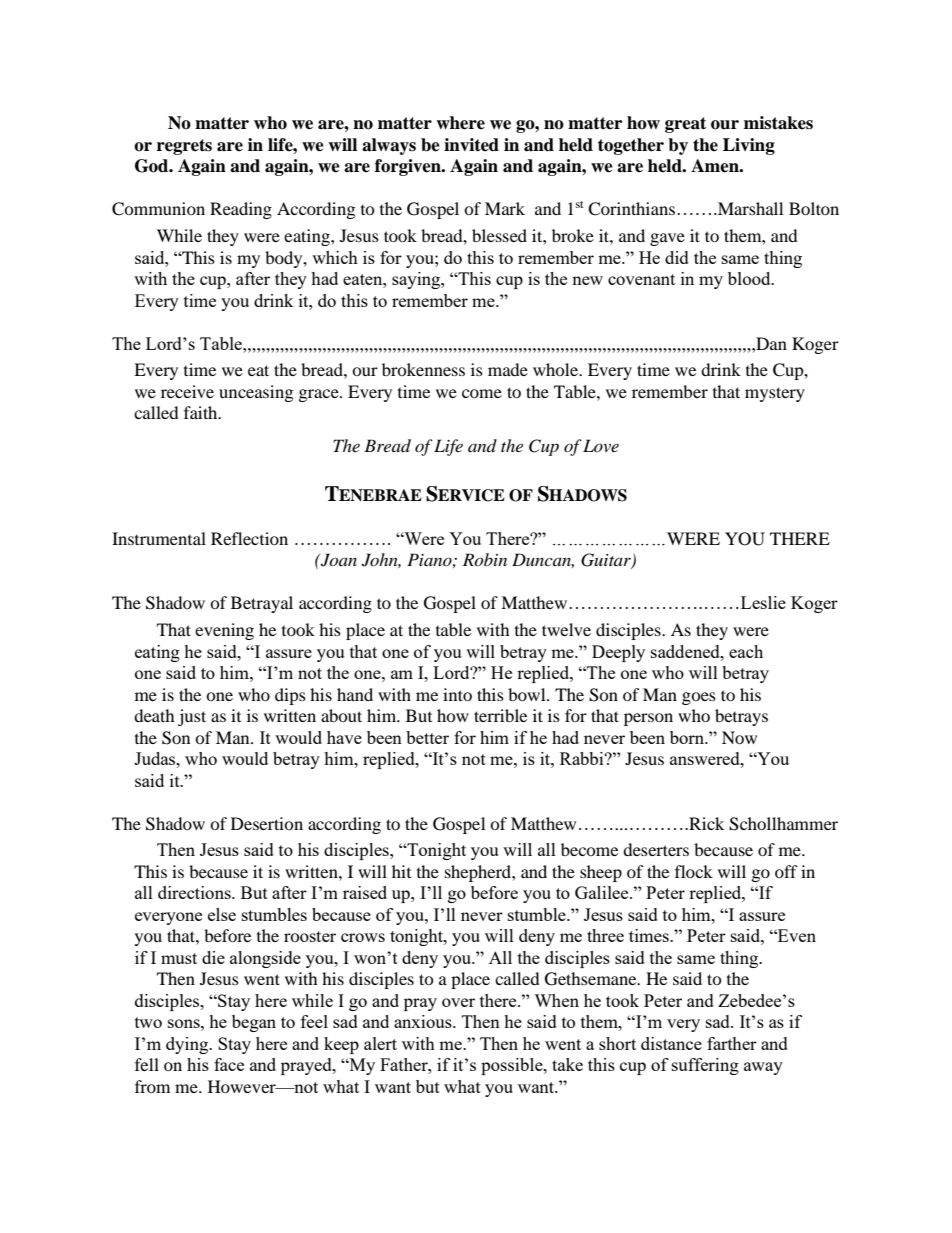  I want to click on farther, so click(732, 1043).
